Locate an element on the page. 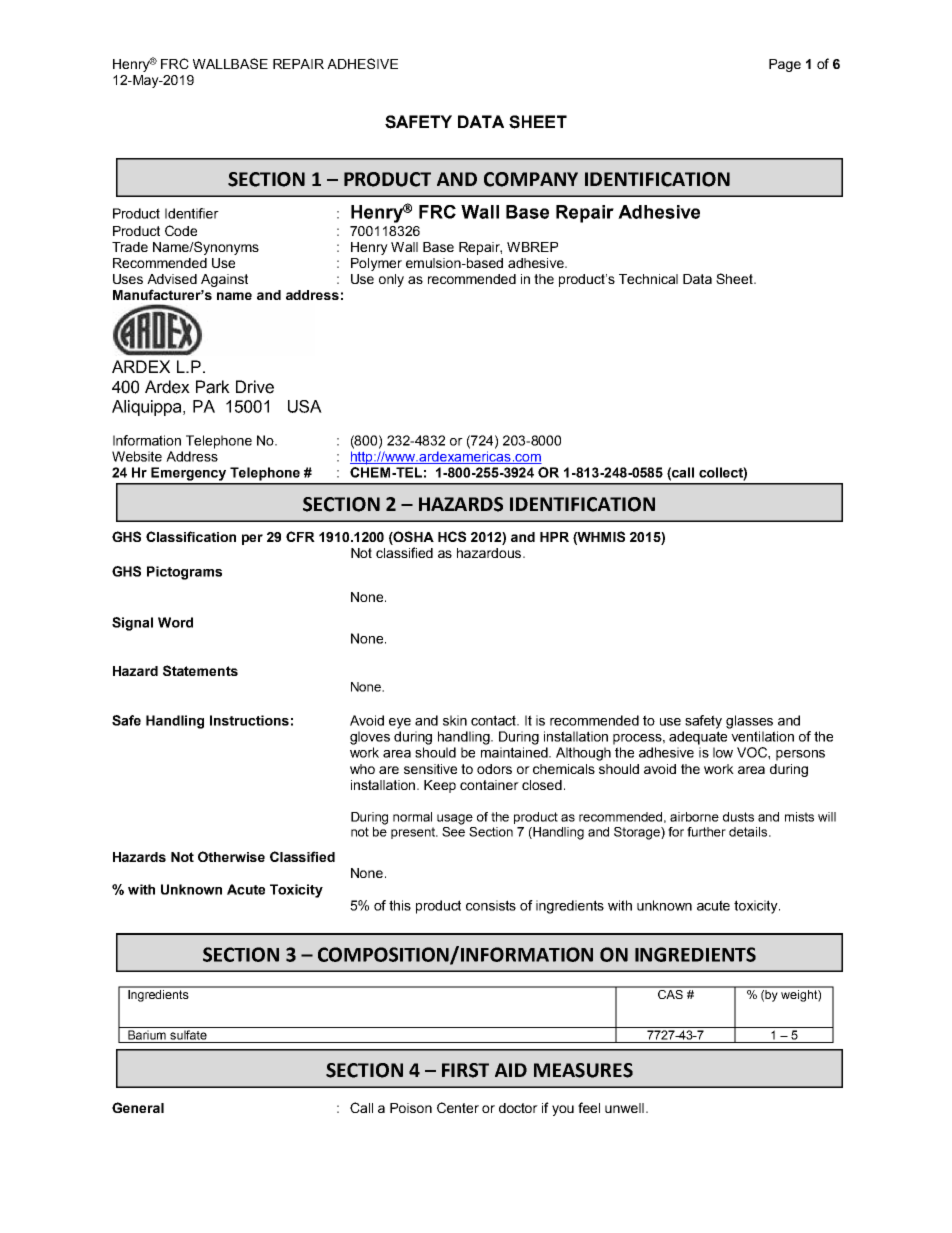  Instructions is located at coordinates (249, 720).
